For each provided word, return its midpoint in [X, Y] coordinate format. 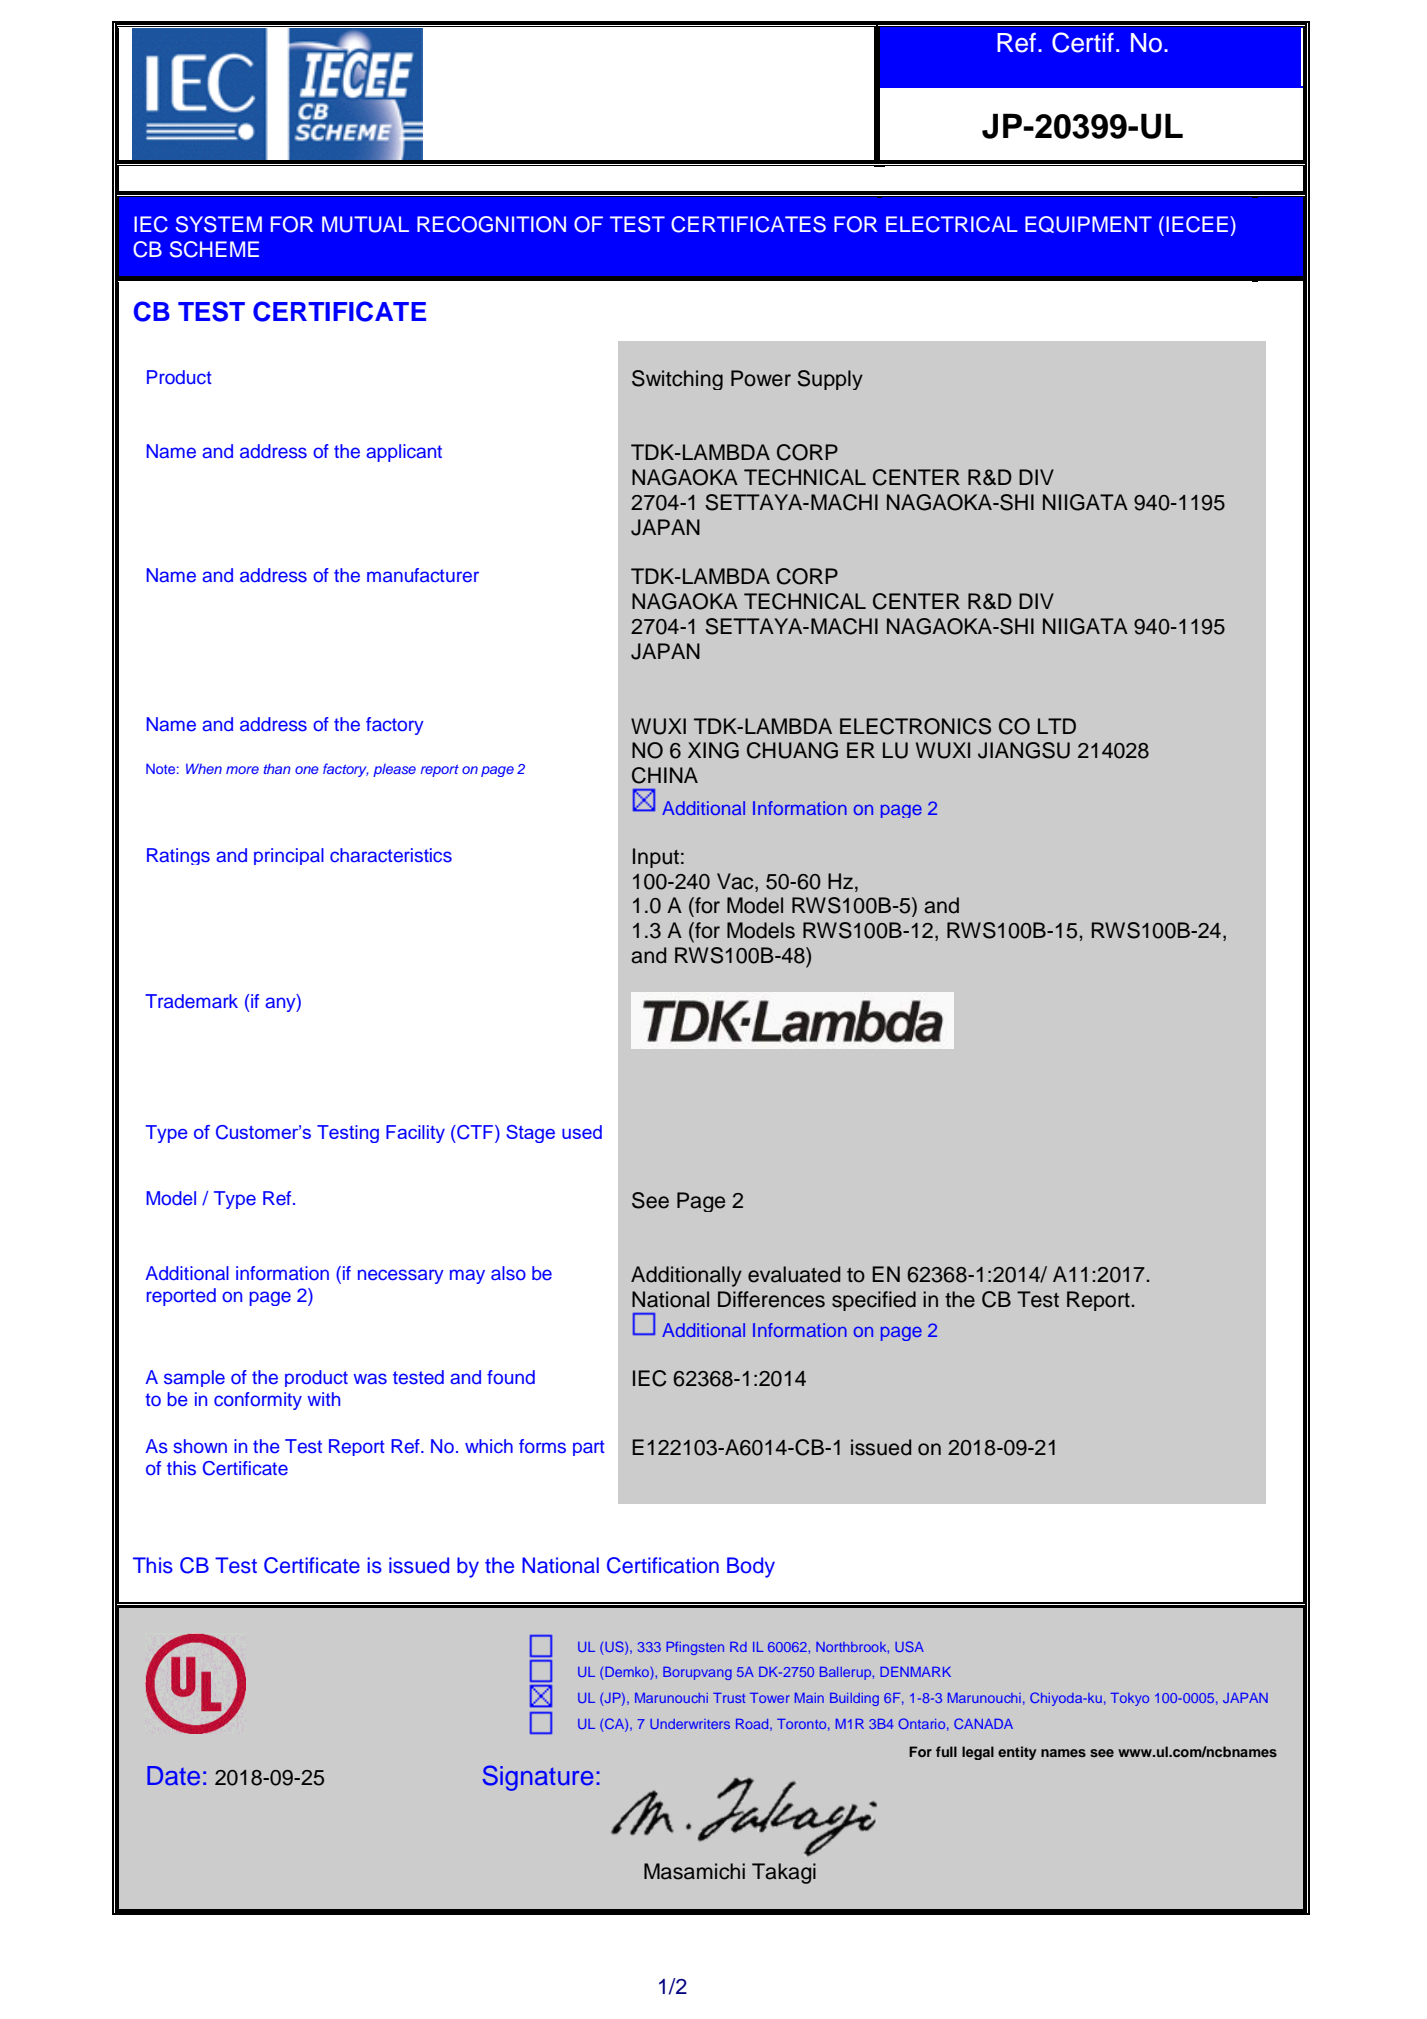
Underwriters [690, 1724]
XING [713, 750]
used [582, 1132]
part [589, 1448]
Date [173, 1775]
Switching [677, 380]
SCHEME [214, 249]
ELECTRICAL [952, 224]
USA [909, 1646]
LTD [1057, 726]
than [277, 768]
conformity [258, 1401]
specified [874, 1301]
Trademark [191, 1001]
